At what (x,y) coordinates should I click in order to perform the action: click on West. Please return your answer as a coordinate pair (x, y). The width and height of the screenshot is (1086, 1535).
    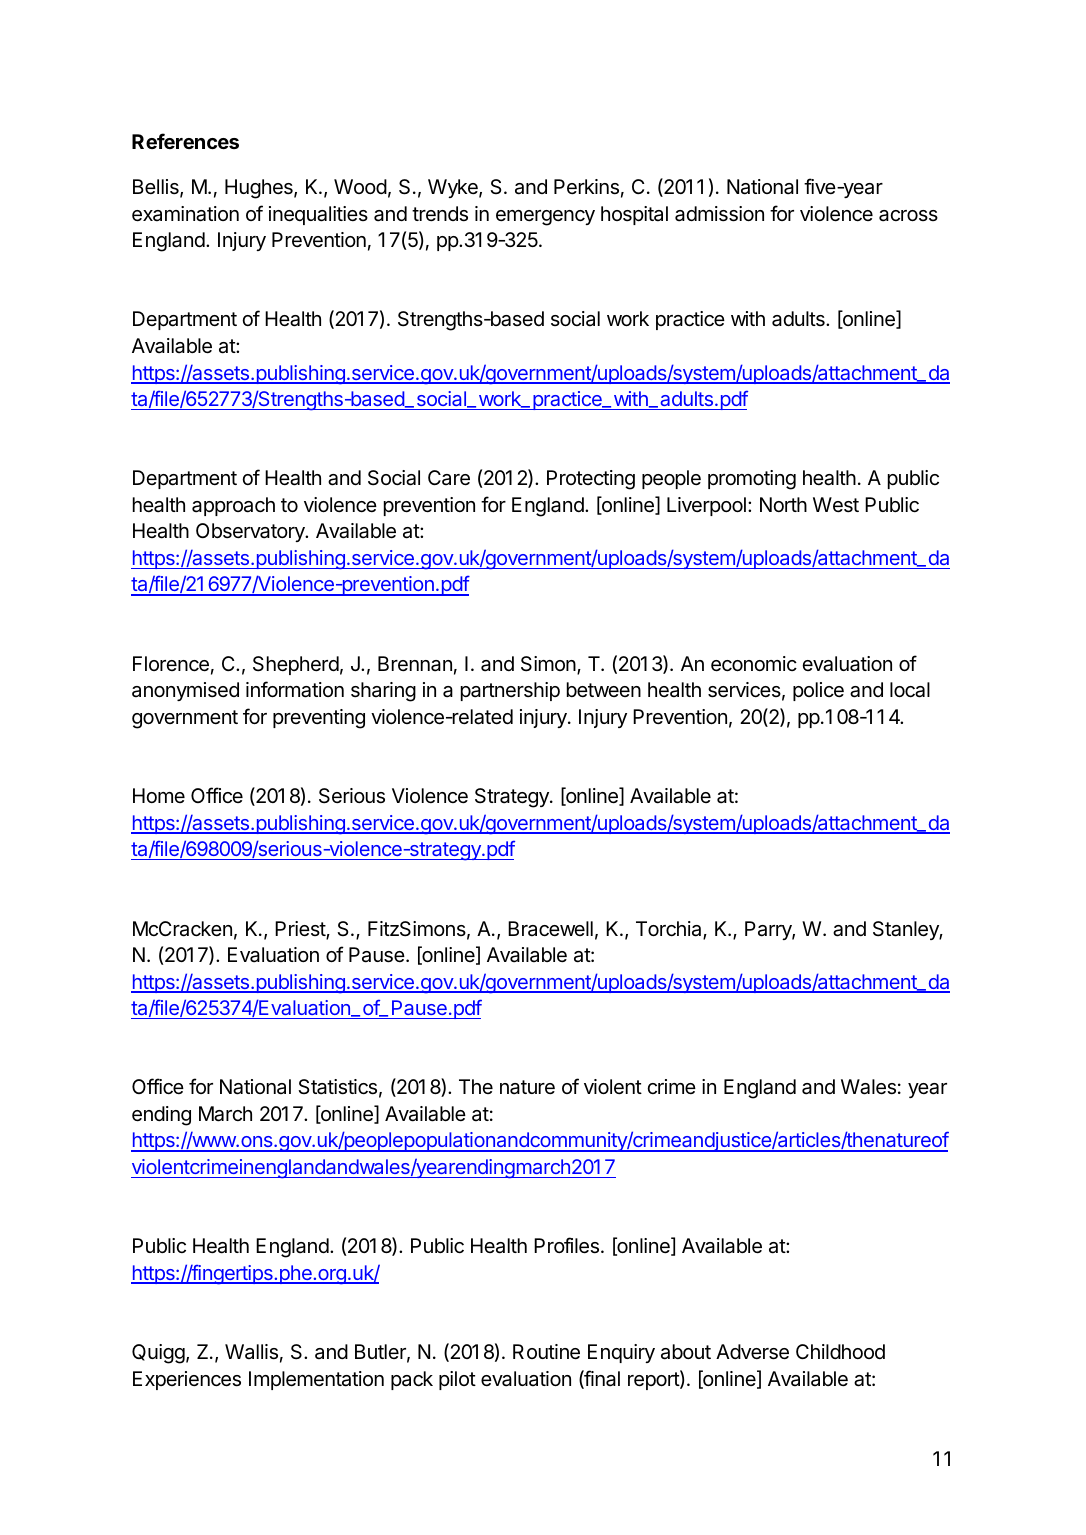
    Looking at the image, I should click on (836, 505).
